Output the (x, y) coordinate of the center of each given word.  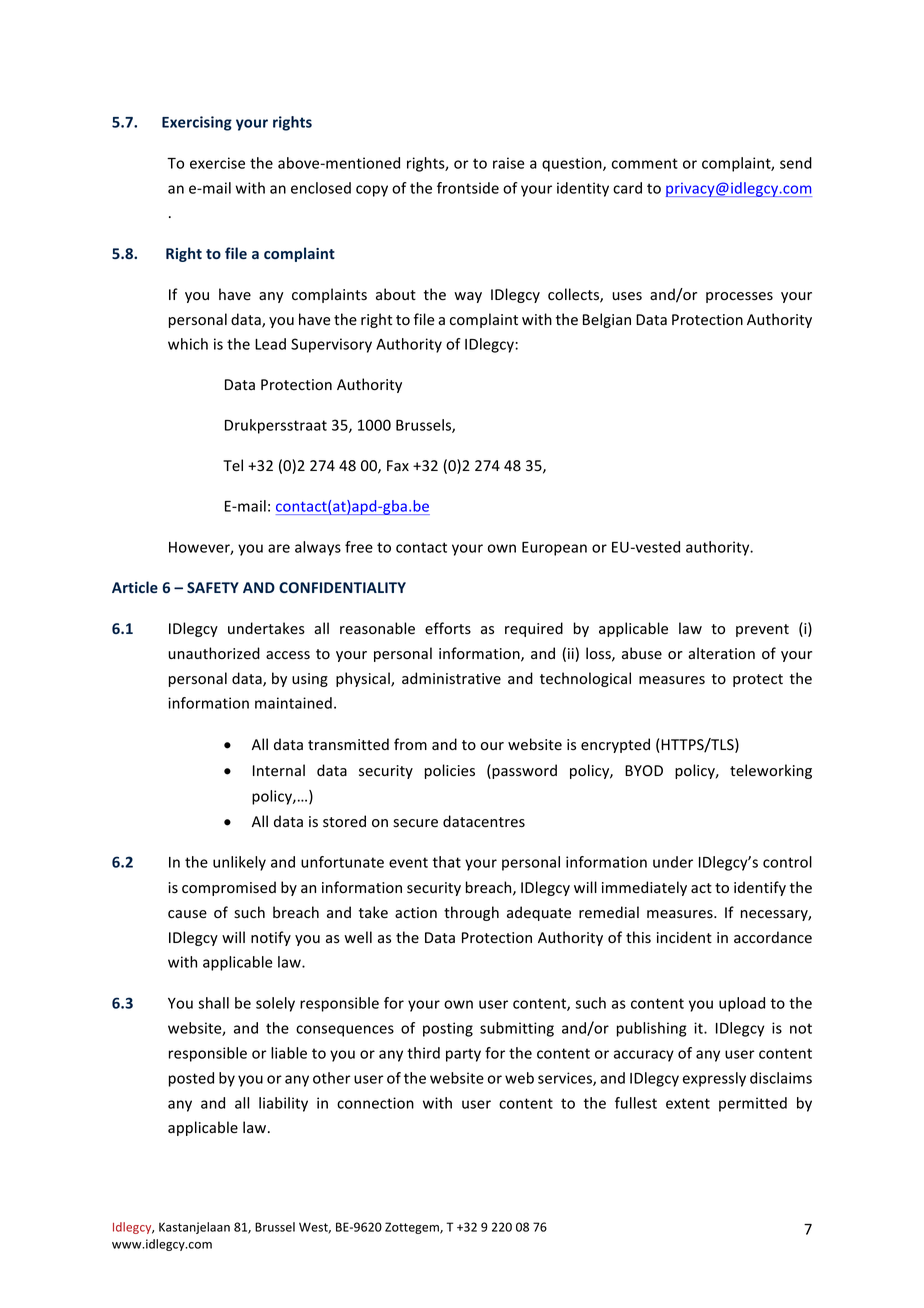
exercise (217, 163)
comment (645, 163)
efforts (448, 628)
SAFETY (213, 587)
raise (508, 163)
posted (191, 1079)
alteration (721, 653)
